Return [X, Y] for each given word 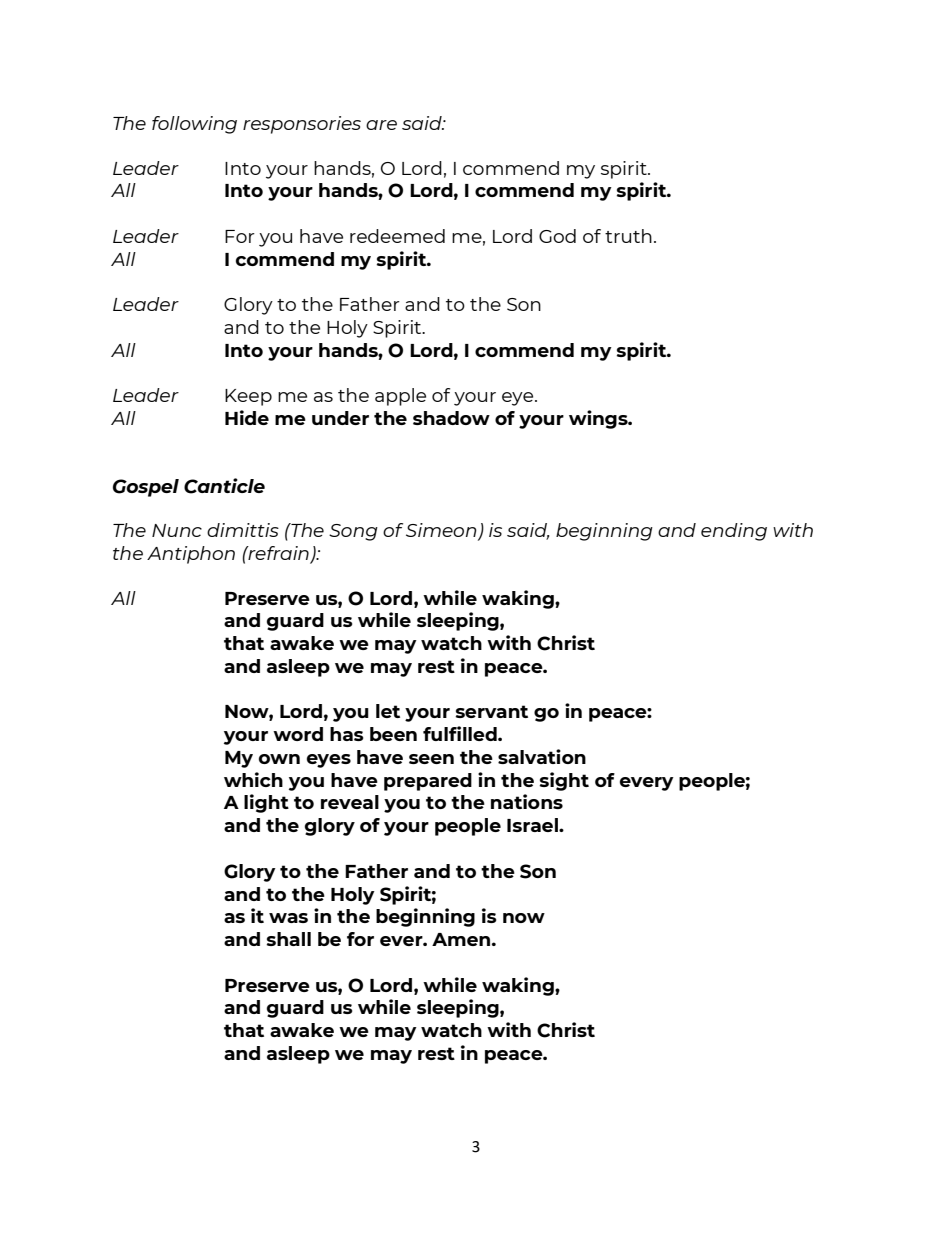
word [298, 734]
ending [734, 532]
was [288, 918]
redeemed [397, 236]
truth [628, 236]
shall [288, 939]
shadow [451, 418]
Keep [248, 397]
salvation [542, 756]
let [388, 711]
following [194, 125]
